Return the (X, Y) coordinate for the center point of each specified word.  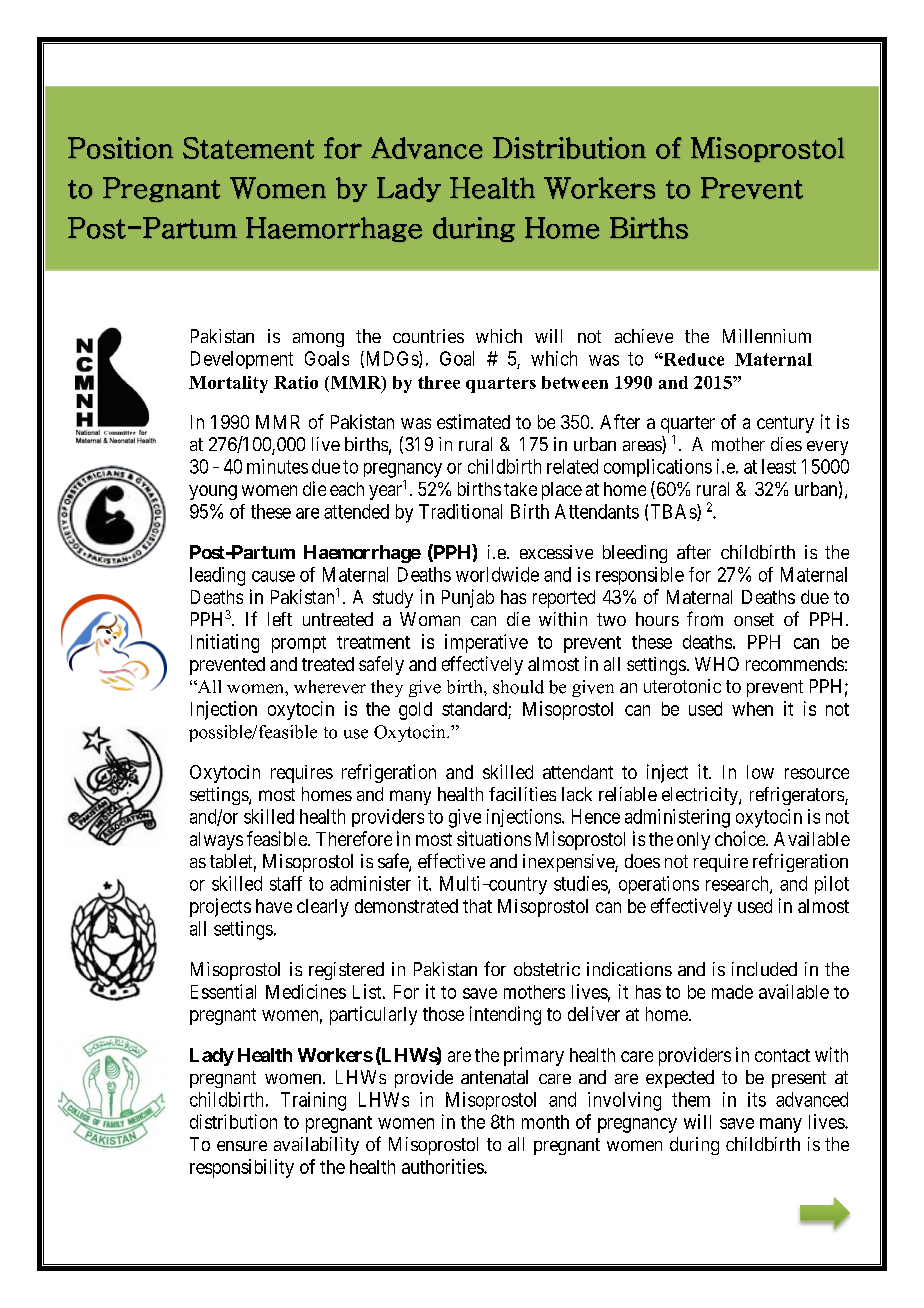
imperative (486, 643)
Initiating (225, 643)
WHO (717, 664)
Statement (248, 148)
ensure (242, 1146)
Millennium (767, 336)
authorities (443, 1166)
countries (428, 336)
